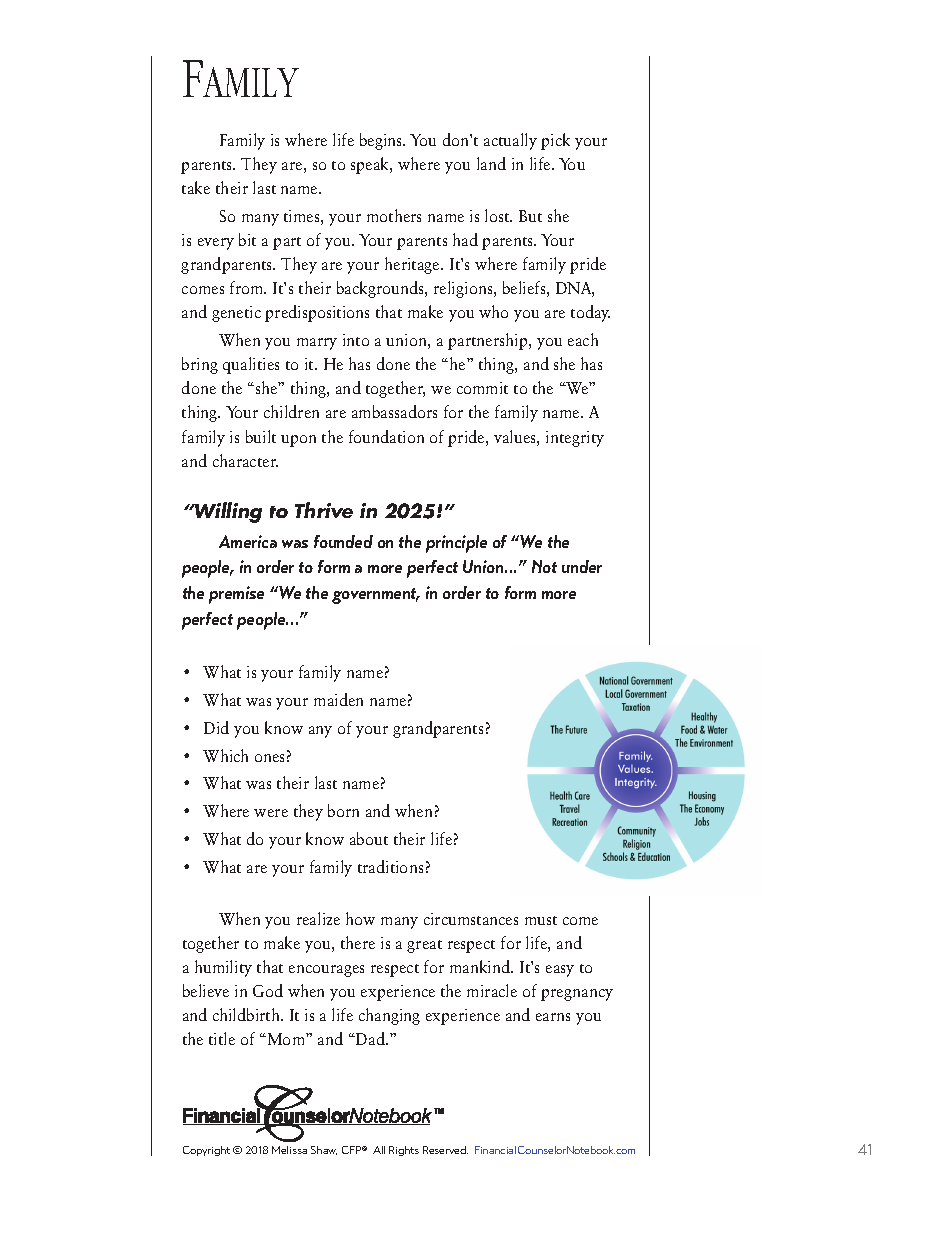 The image size is (952, 1233). I want to click on take, so click(196, 187).
